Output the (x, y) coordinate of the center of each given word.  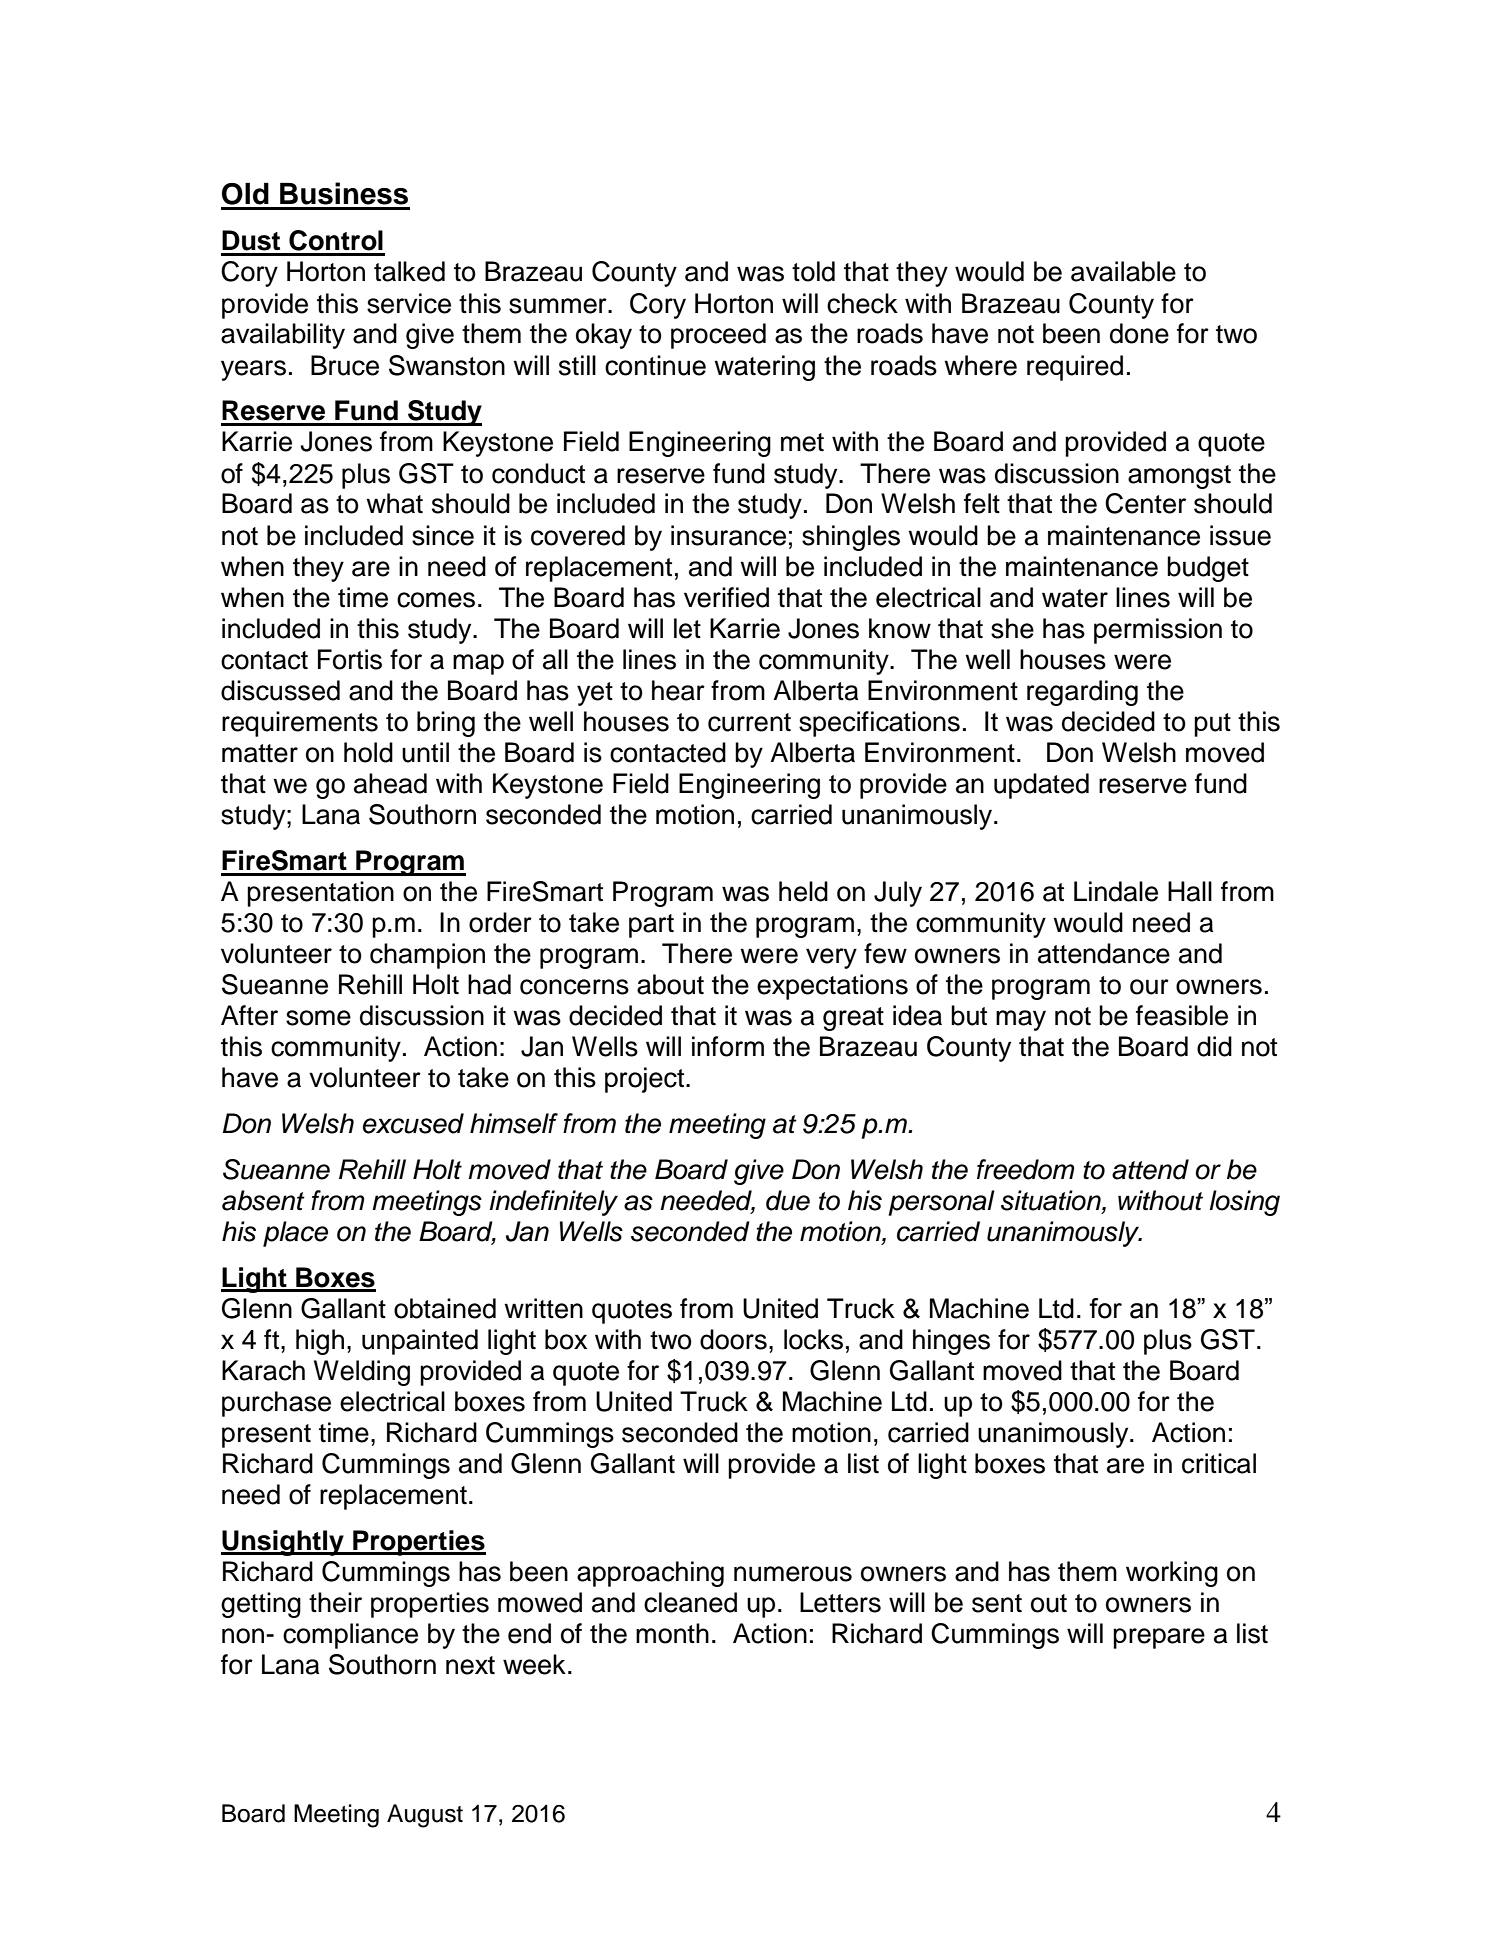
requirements (300, 724)
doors (733, 1339)
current (749, 722)
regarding (1082, 693)
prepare (1159, 1638)
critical (1219, 1463)
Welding (362, 1373)
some (318, 1018)
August (425, 1816)
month (672, 1633)
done (1139, 333)
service (409, 303)
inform (728, 1046)
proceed (718, 336)
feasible (1182, 1015)
